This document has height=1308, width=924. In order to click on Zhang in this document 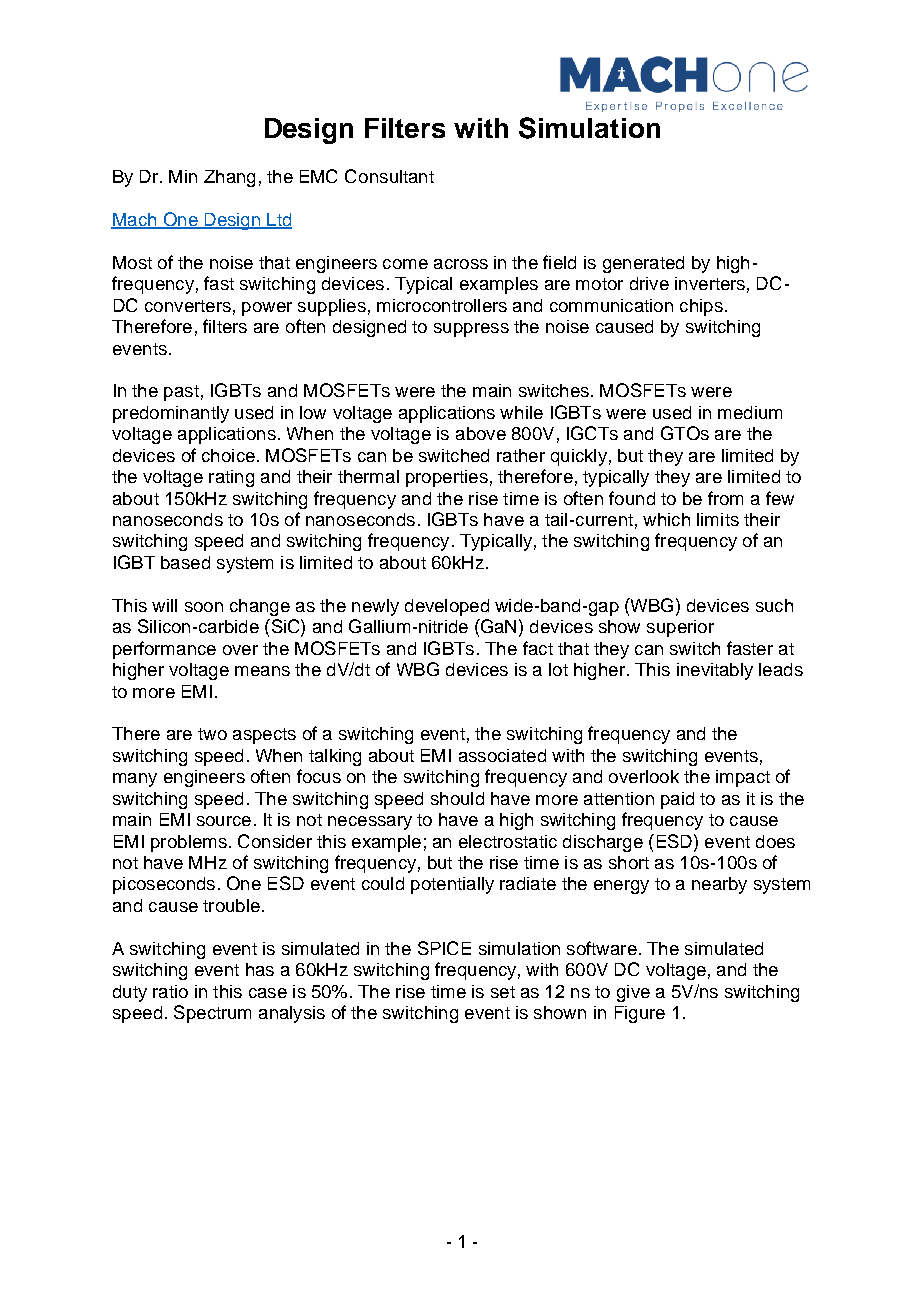, I will do `click(229, 178)`.
